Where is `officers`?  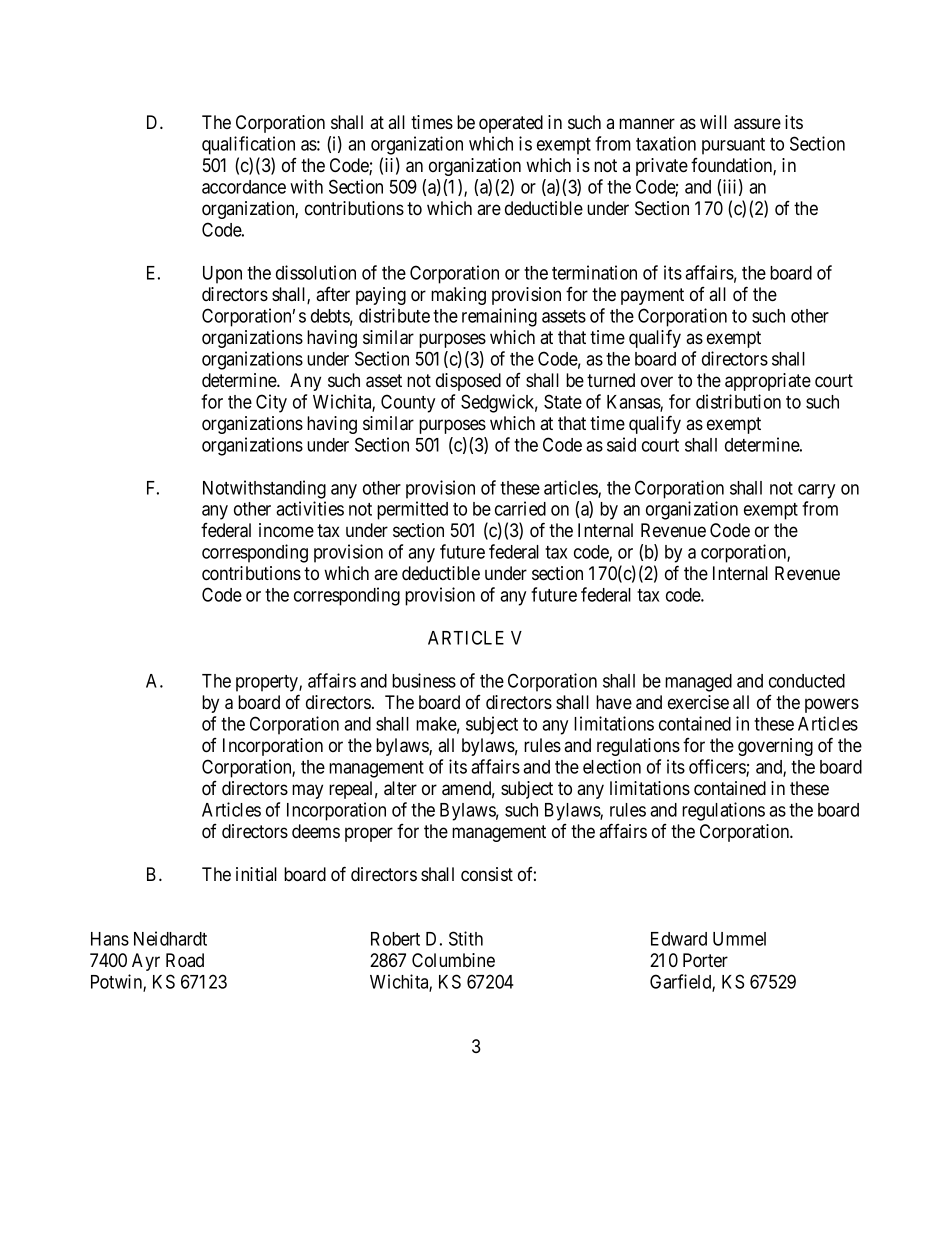
officers is located at coordinates (718, 767).
